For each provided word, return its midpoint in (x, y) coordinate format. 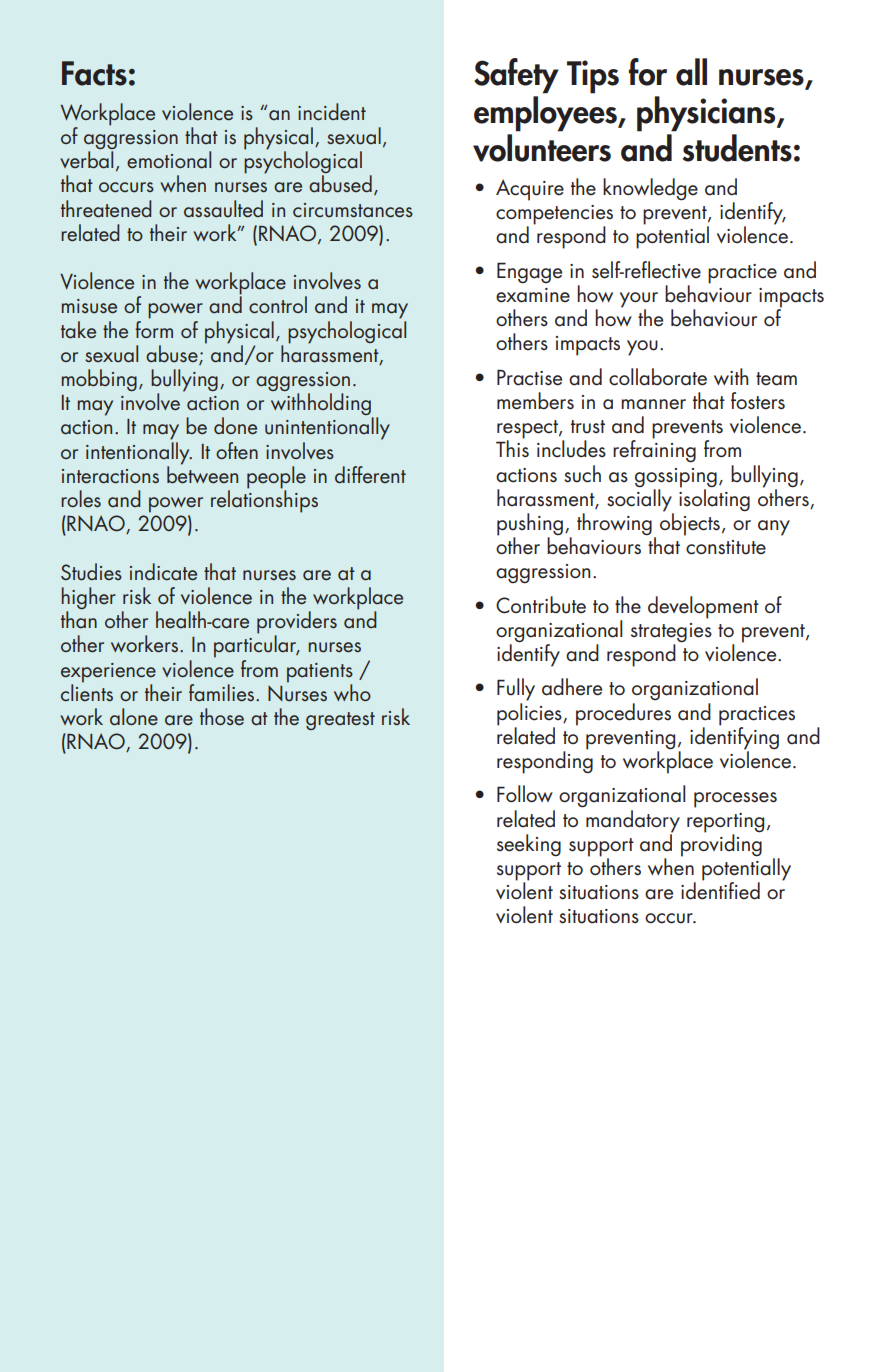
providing (721, 844)
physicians (707, 114)
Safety (516, 76)
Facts (94, 73)
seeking (529, 845)
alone (134, 717)
